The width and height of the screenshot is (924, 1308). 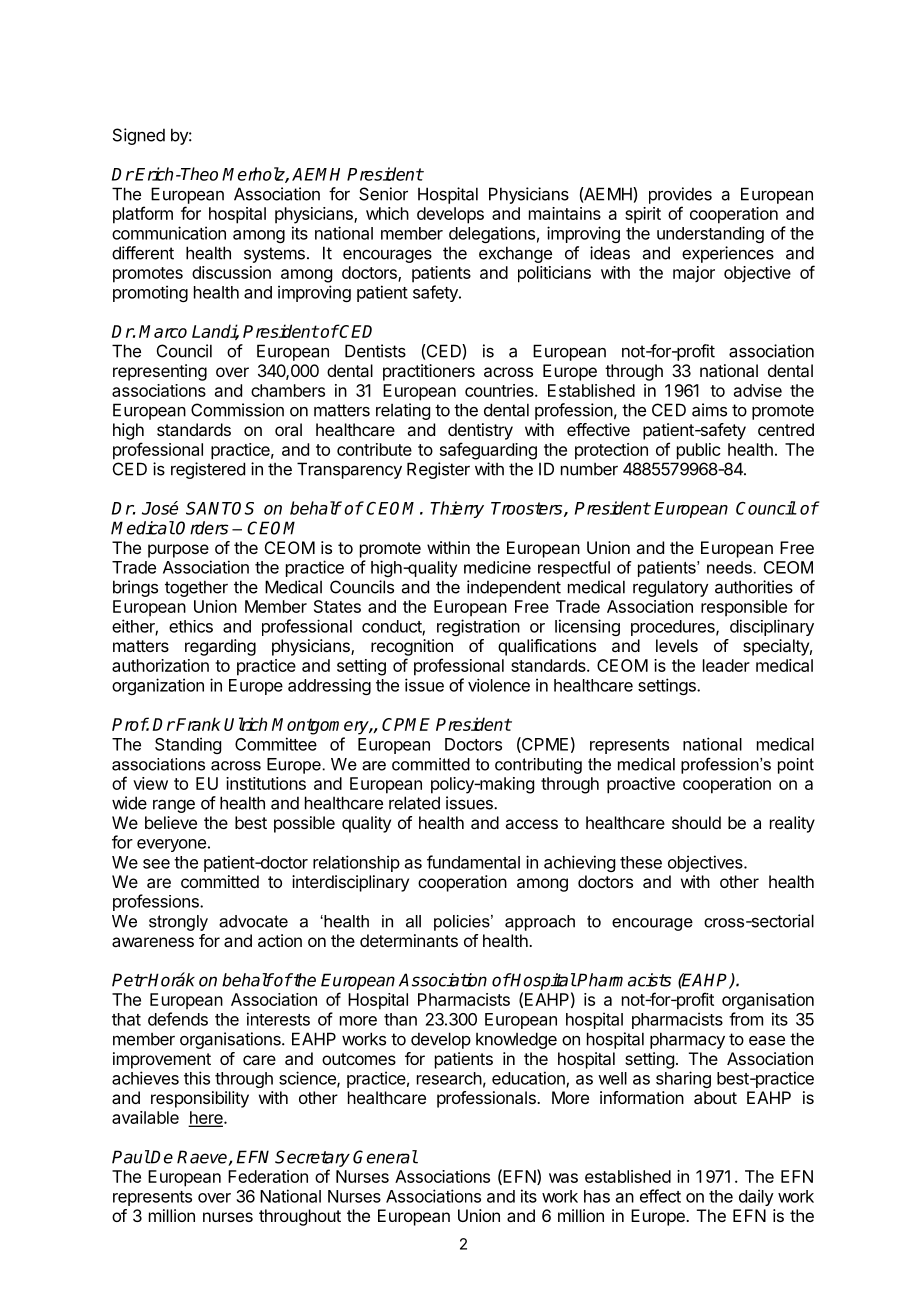 What do you see at coordinates (680, 195) in the screenshot?
I see `provides` at bounding box center [680, 195].
